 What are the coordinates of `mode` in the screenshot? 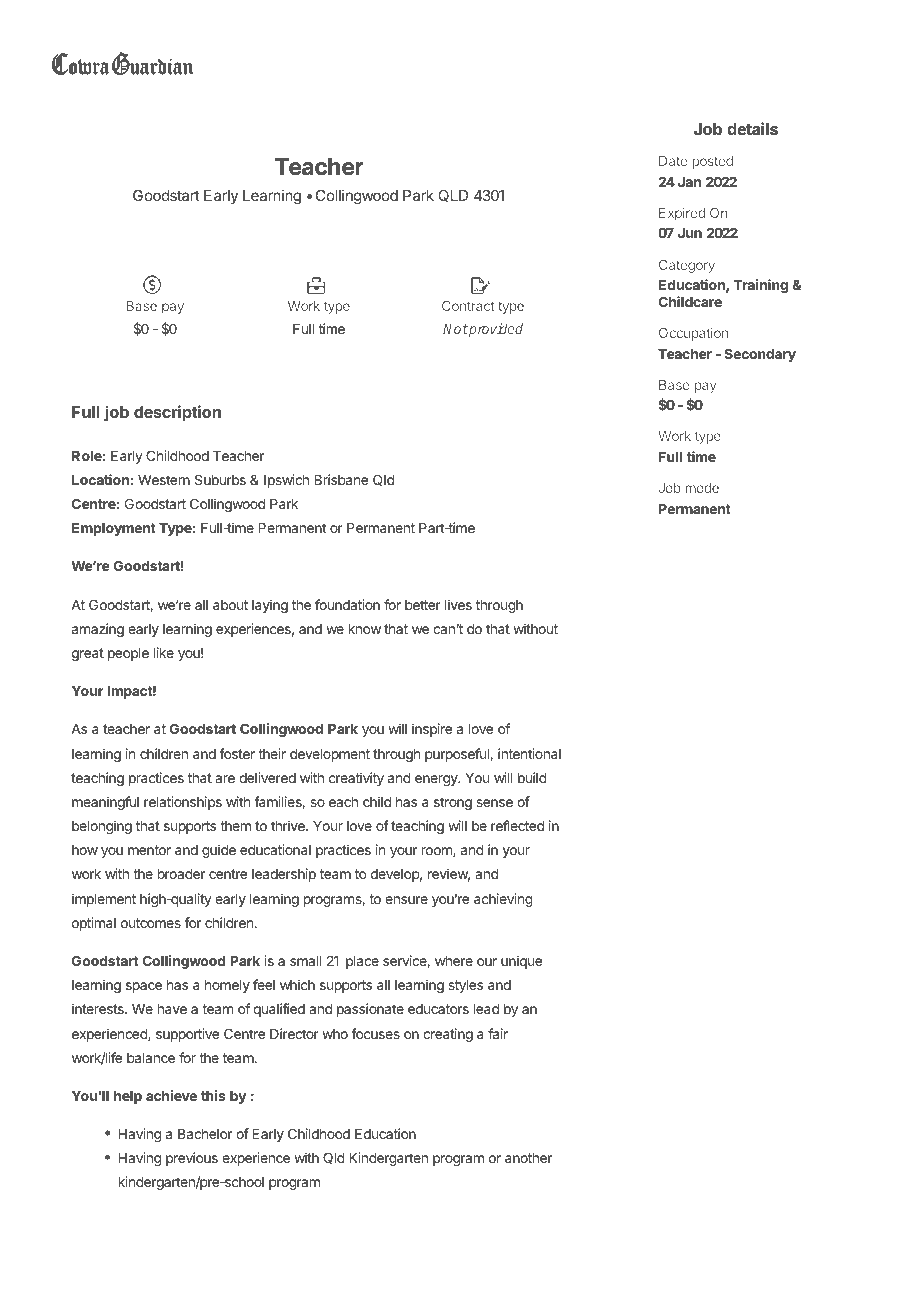 It's located at (702, 488).
